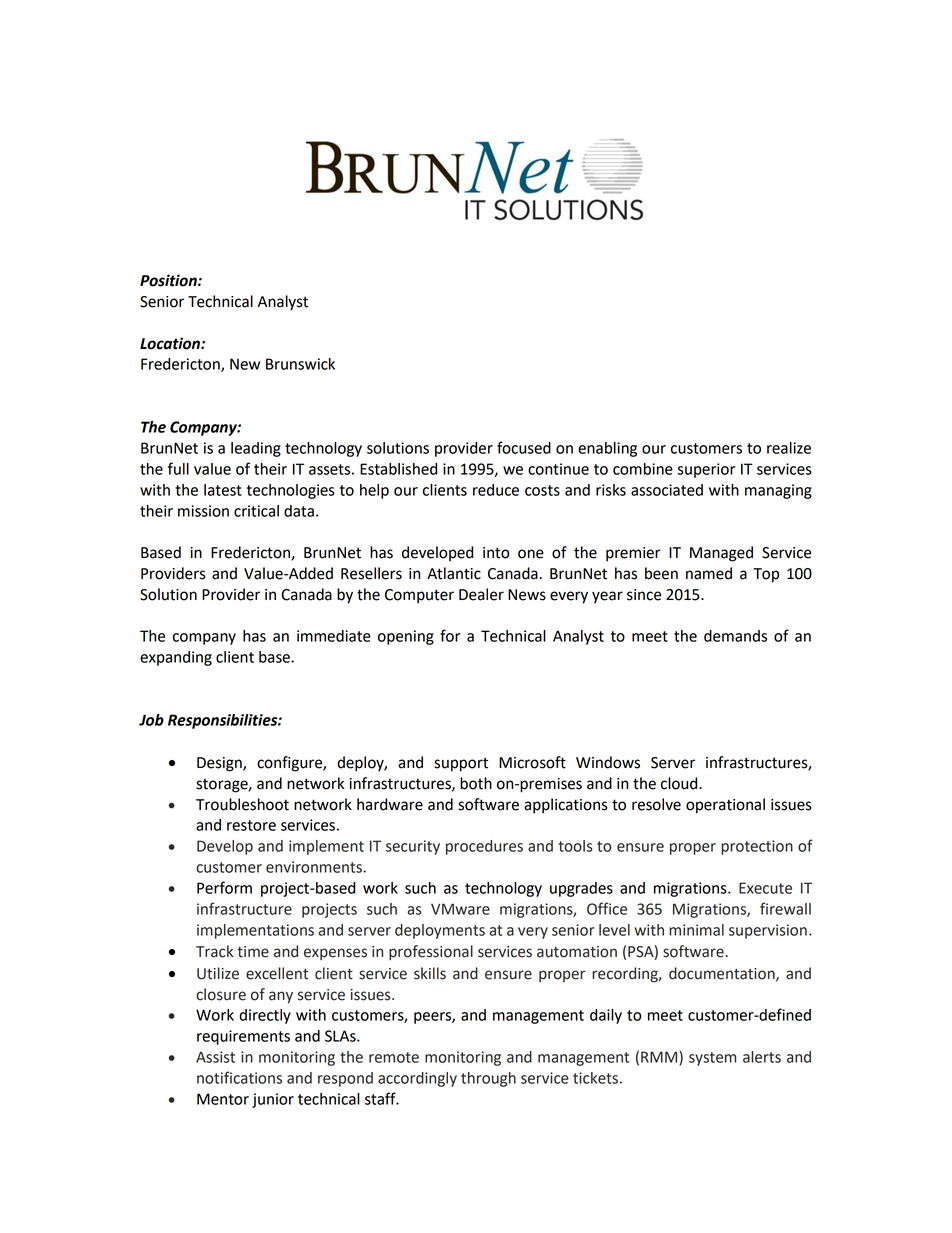 Image resolution: width=952 pixels, height=1233 pixels. What do you see at coordinates (680, 783) in the image?
I see `cloud` at bounding box center [680, 783].
